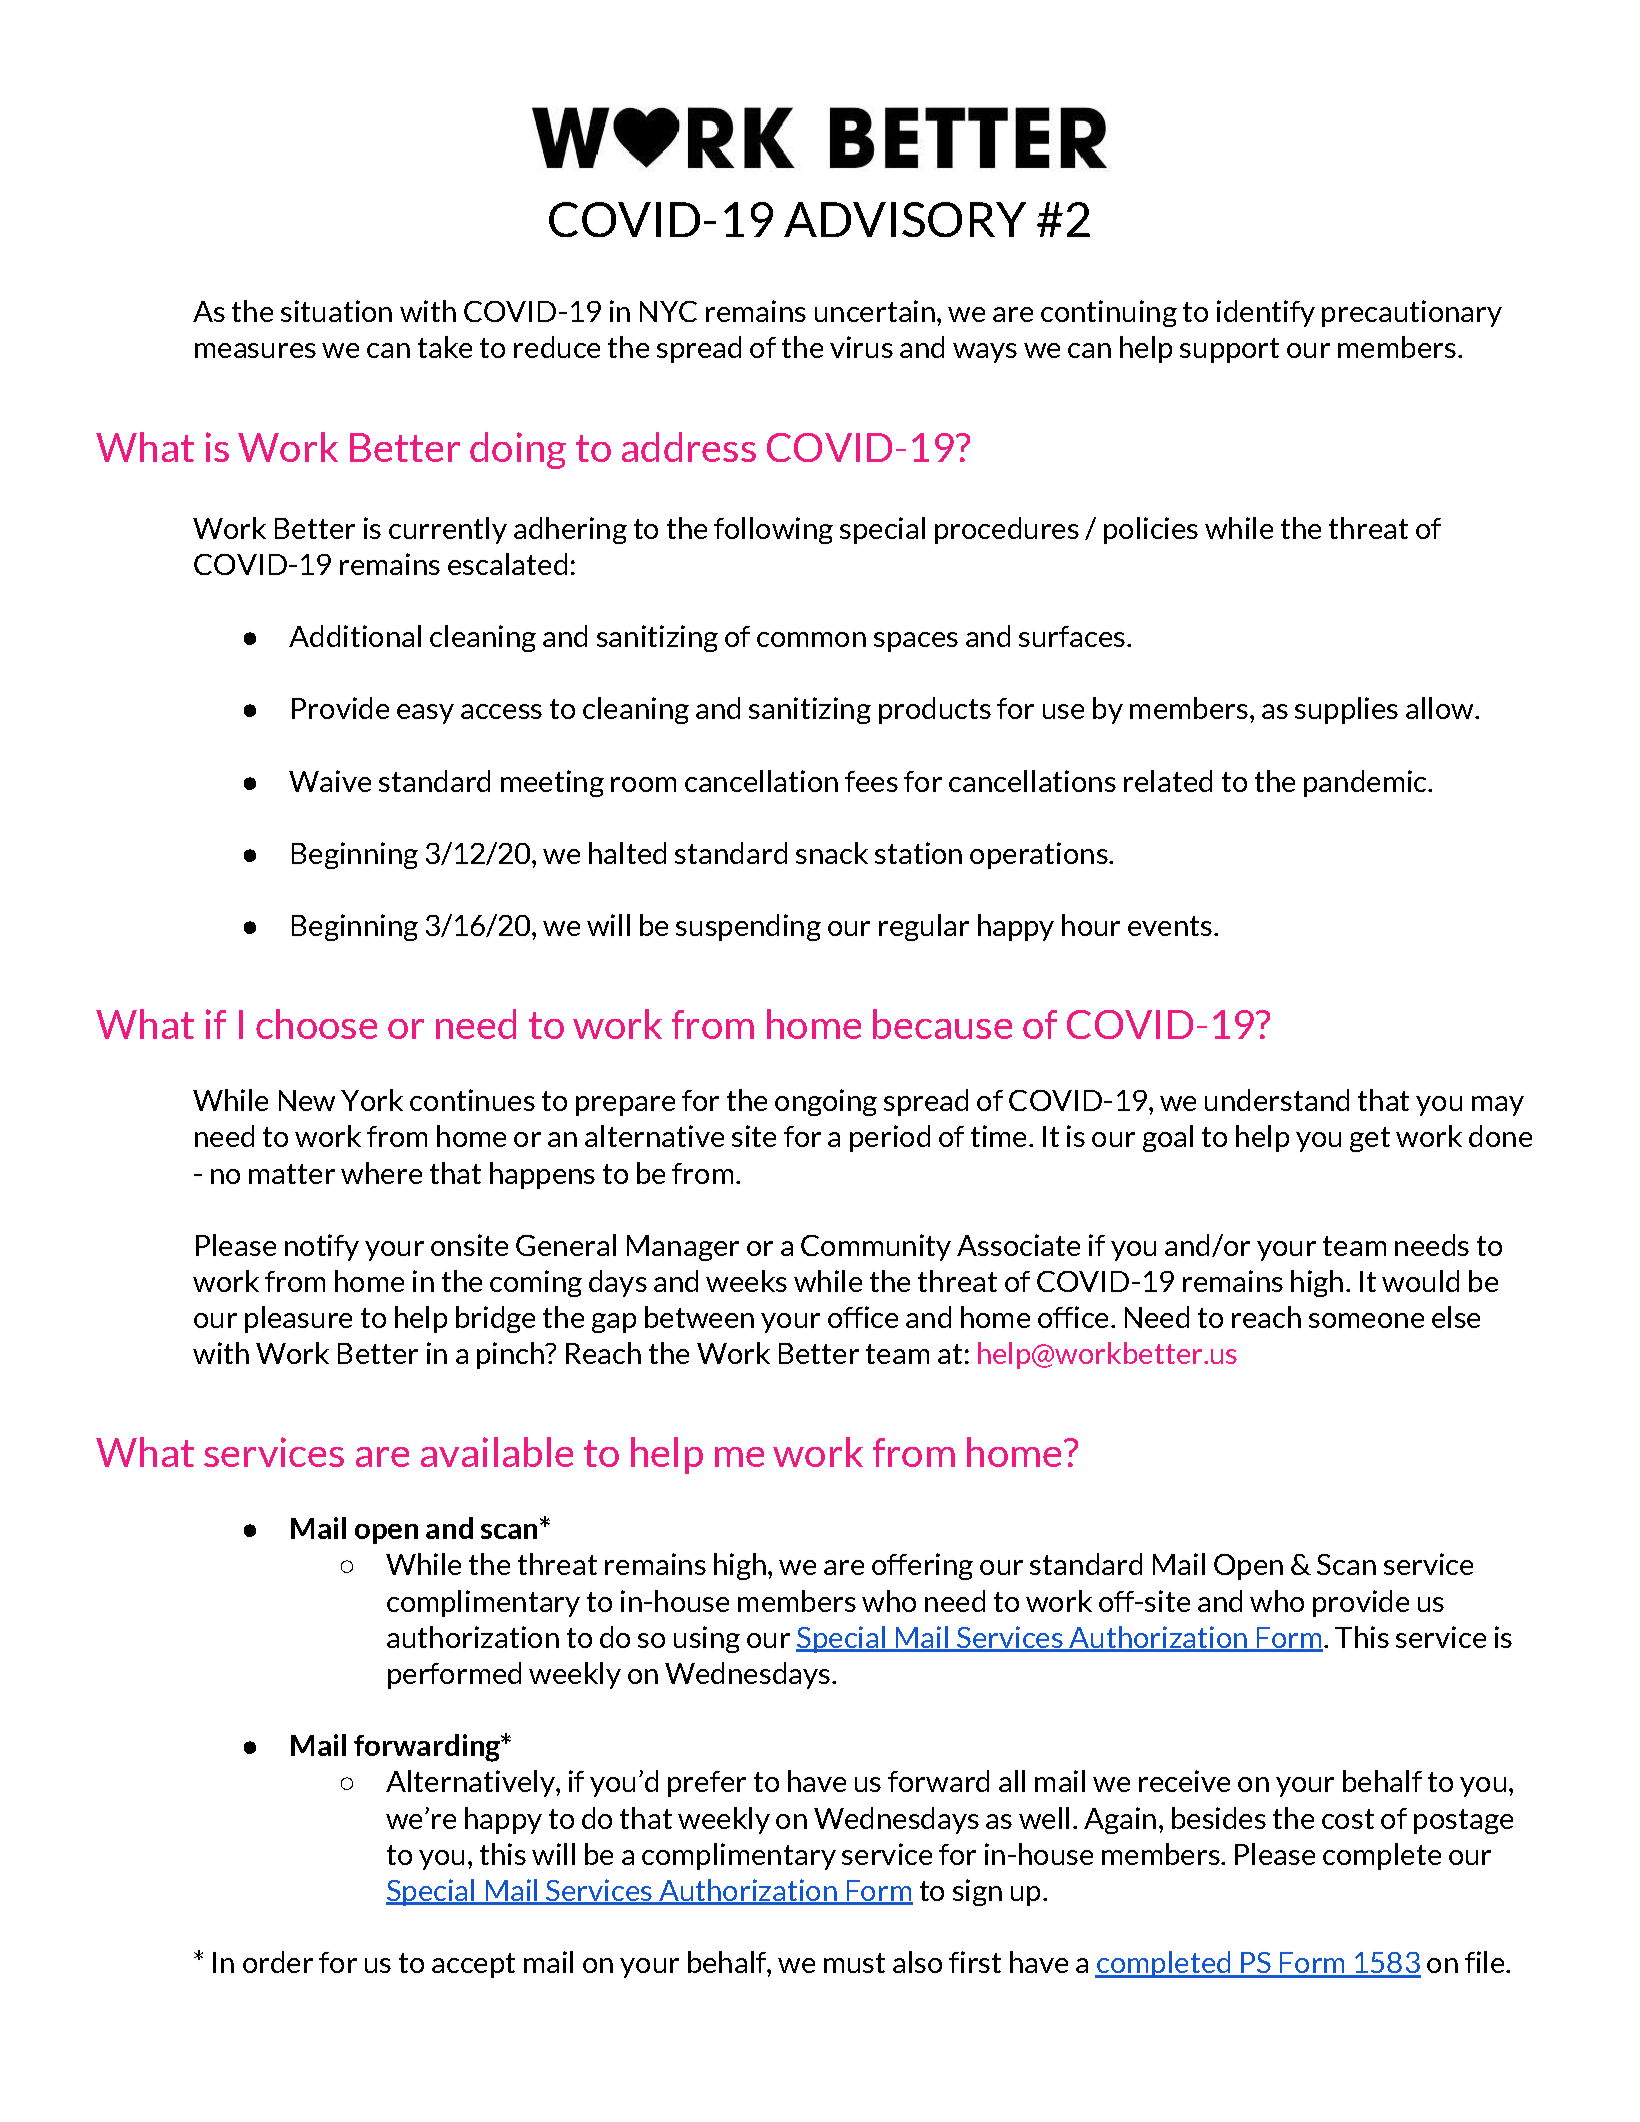 Image resolution: width=1640 pixels, height=2122 pixels. Describe the element at coordinates (854, 1963) in the screenshot. I see `must` at that location.
